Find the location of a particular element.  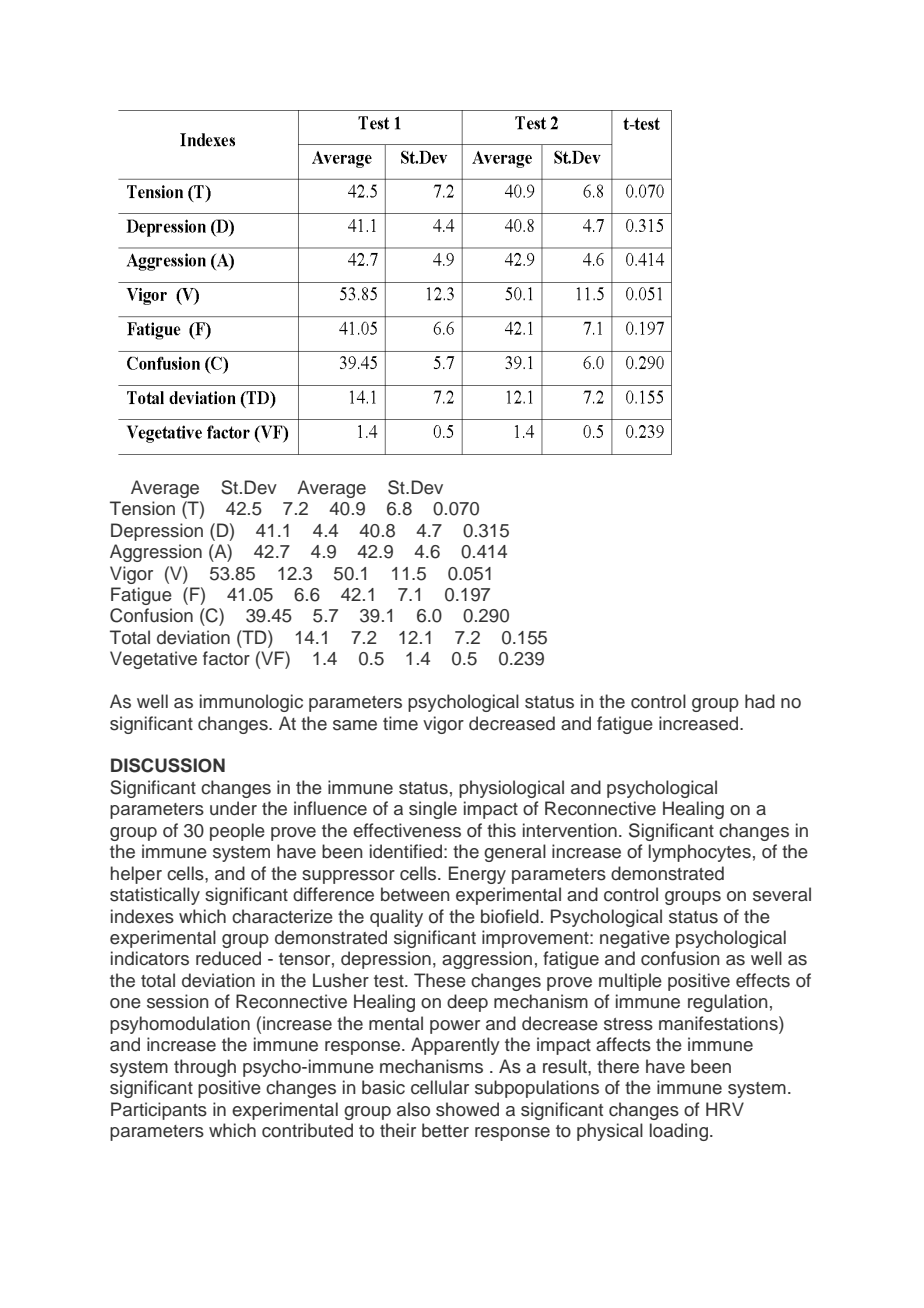

showed is located at coordinates (467, 1109).
